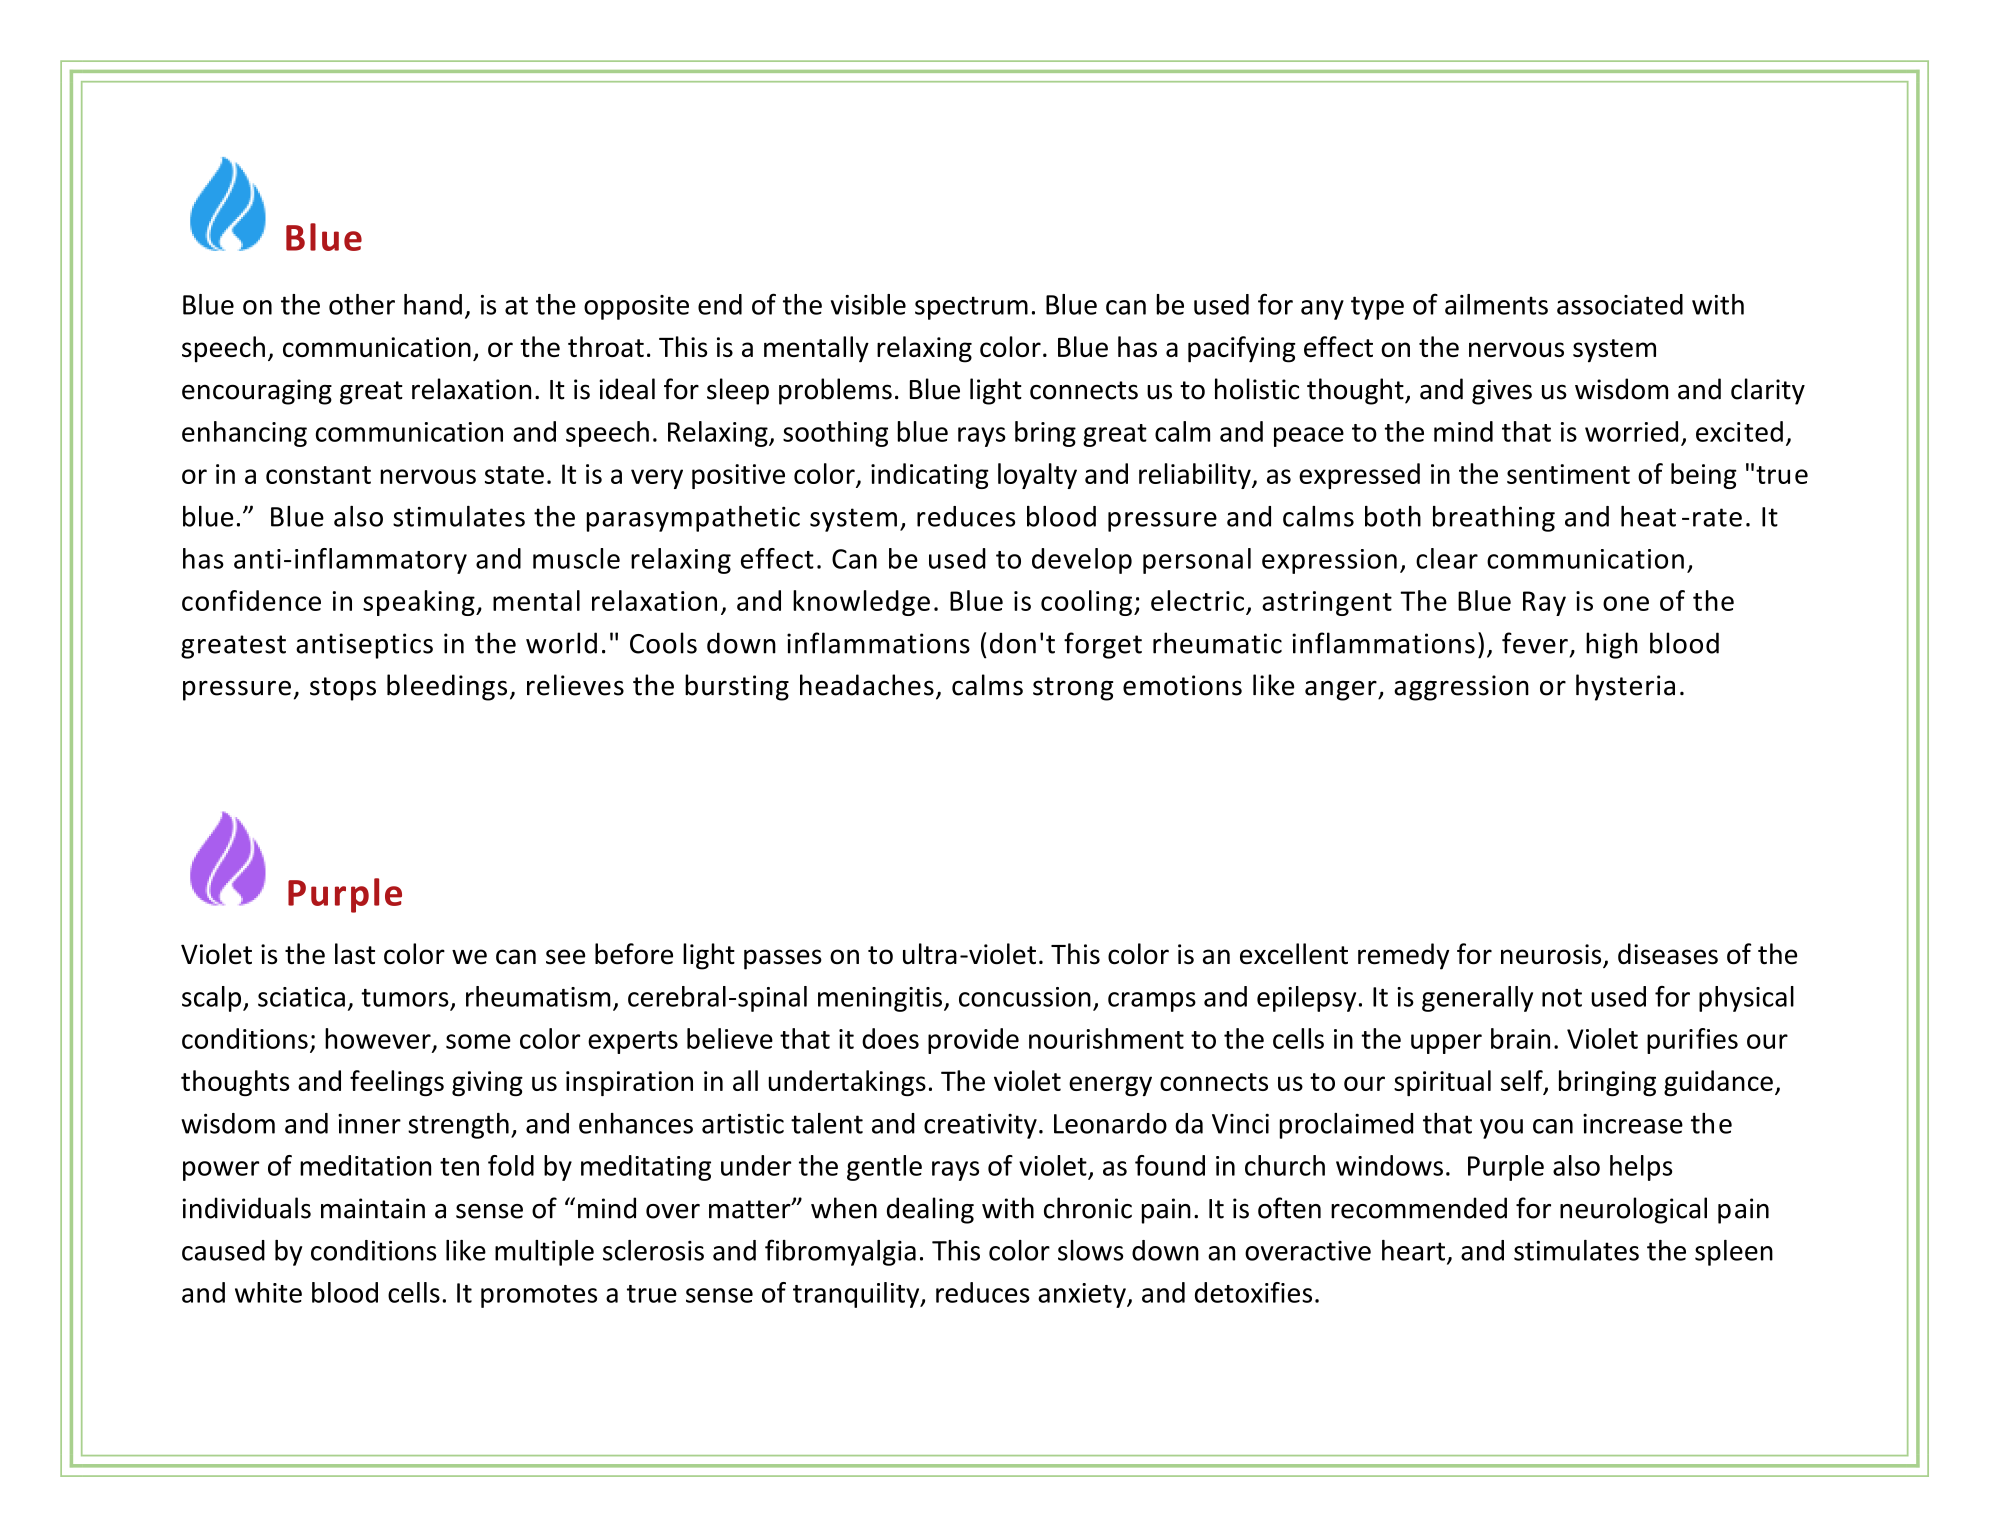 Image resolution: width=1989 pixels, height=1537 pixels. What do you see at coordinates (1037, 476) in the screenshot?
I see `loyalty` at bounding box center [1037, 476].
